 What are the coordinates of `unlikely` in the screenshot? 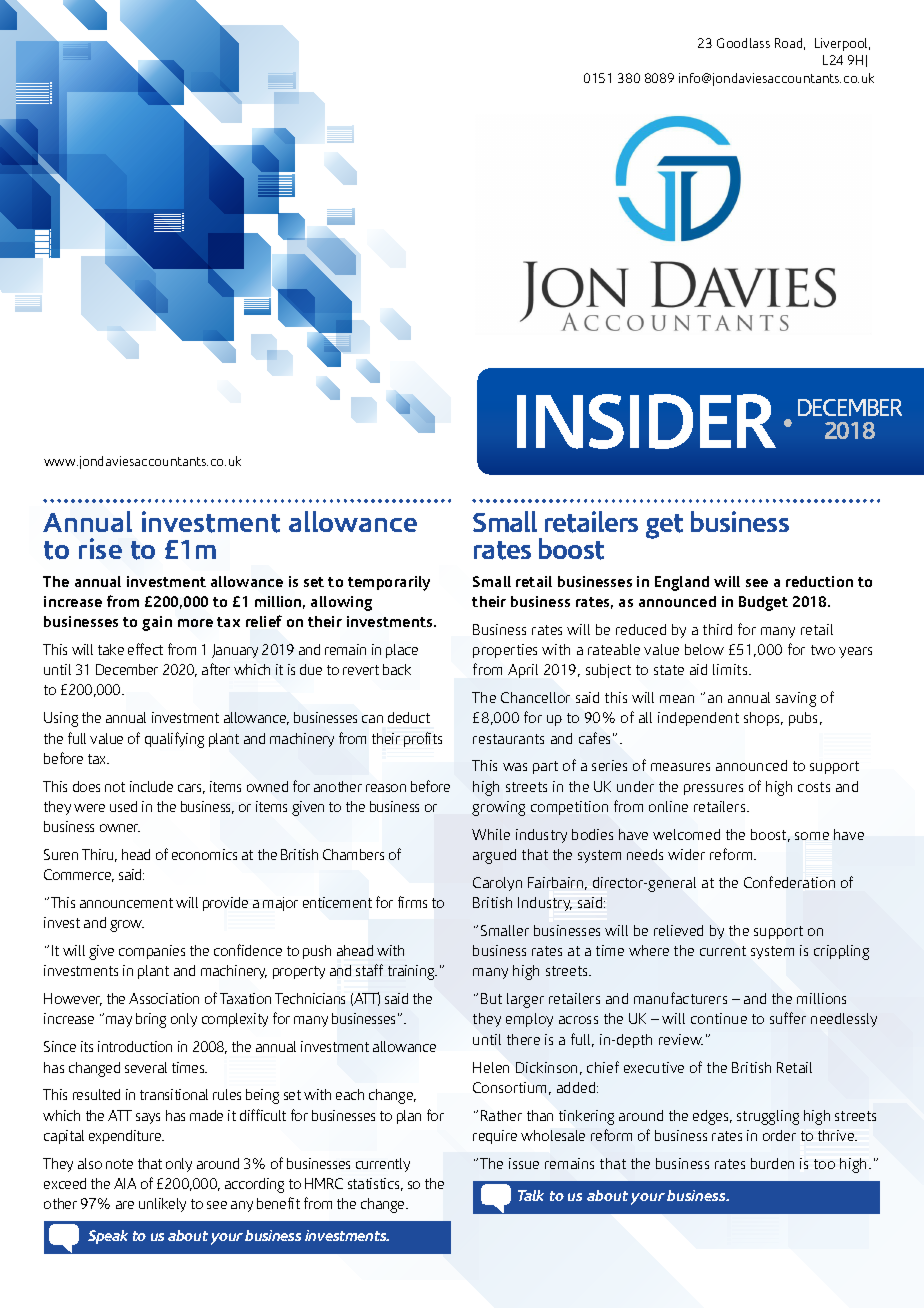 It's located at (162, 1205).
